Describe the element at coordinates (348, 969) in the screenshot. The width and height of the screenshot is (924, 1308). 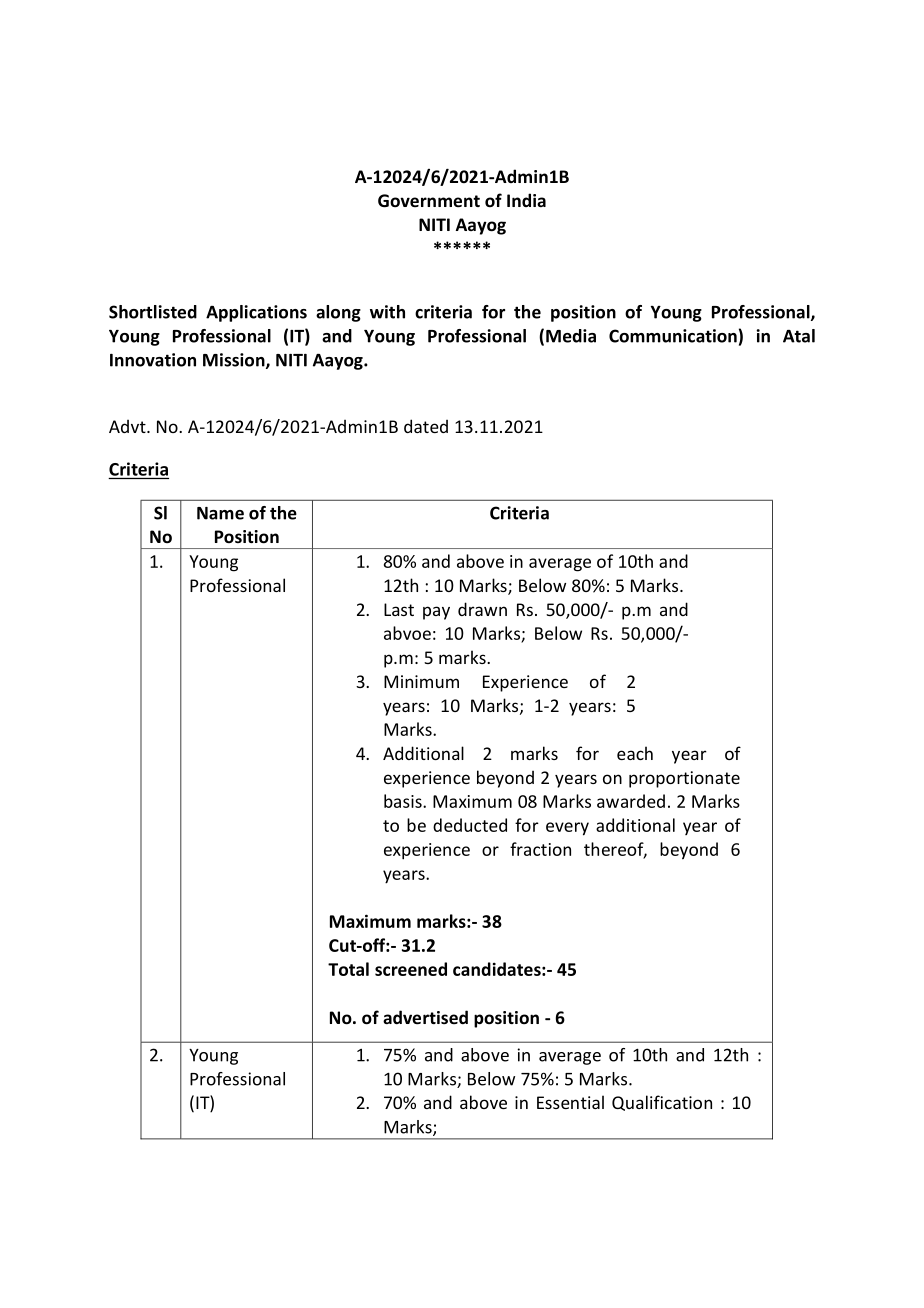
I see `Total` at that location.
